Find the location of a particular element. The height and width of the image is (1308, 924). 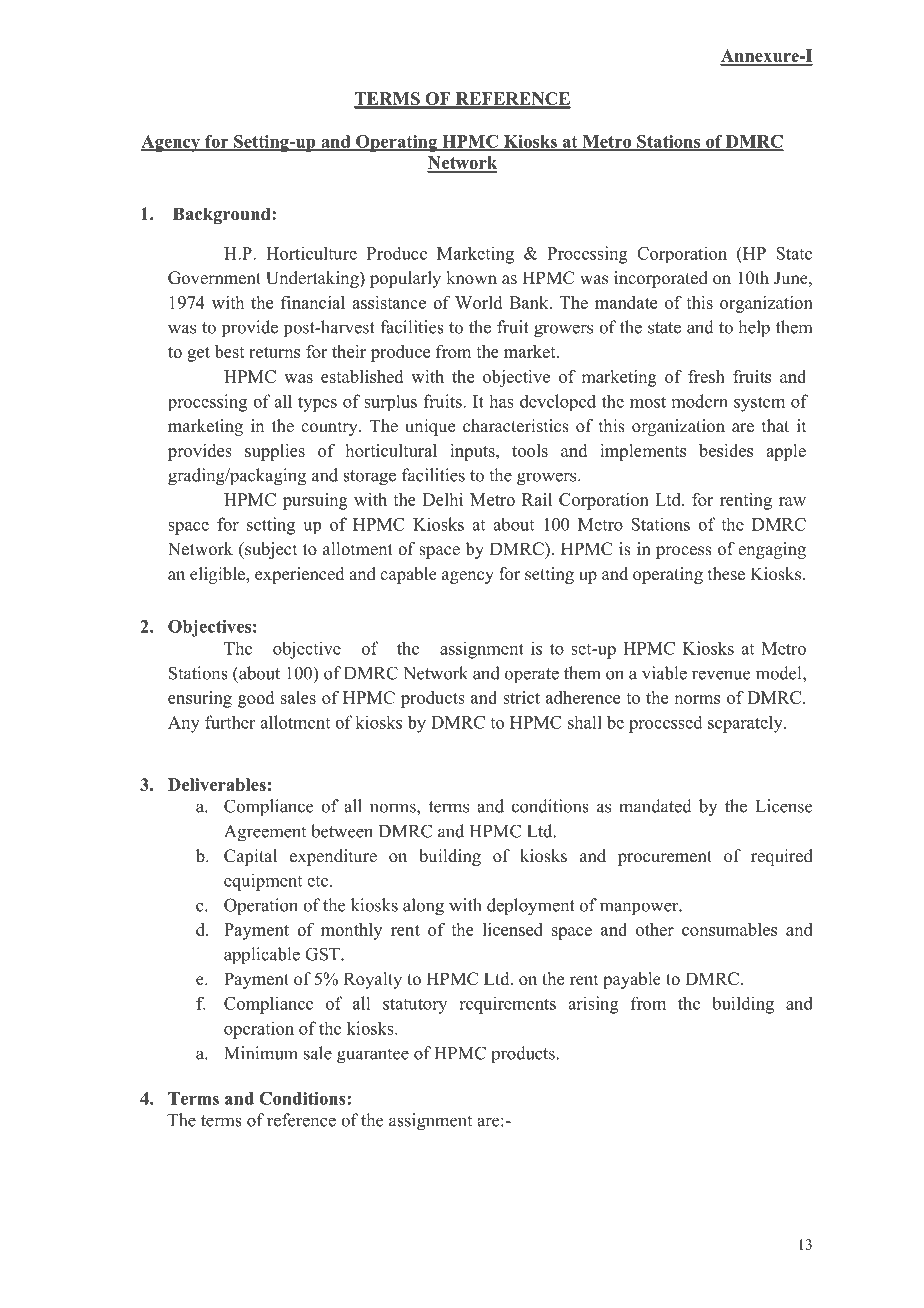

good is located at coordinates (256, 699).
